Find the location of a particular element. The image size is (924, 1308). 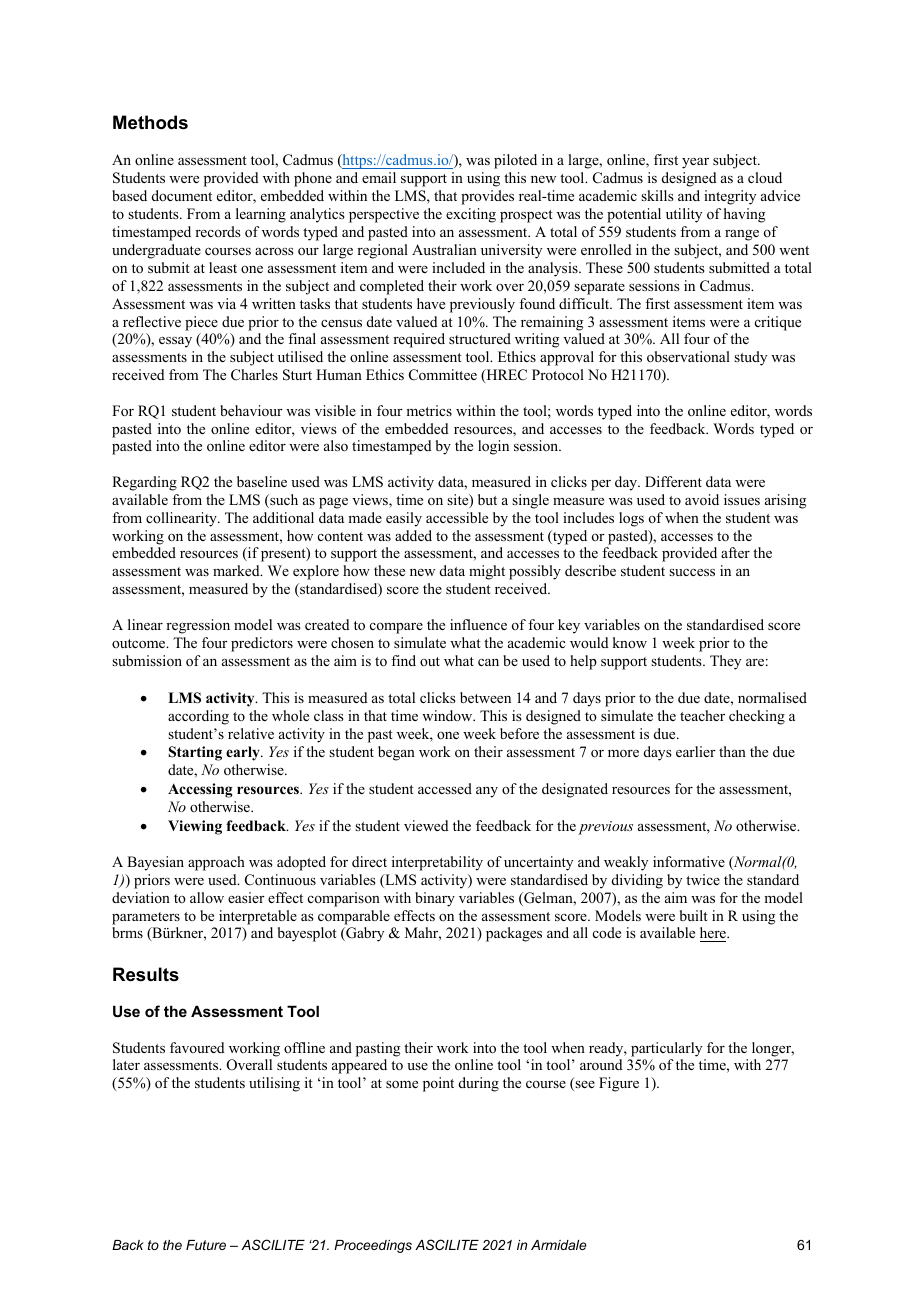

document is located at coordinates (182, 195).
